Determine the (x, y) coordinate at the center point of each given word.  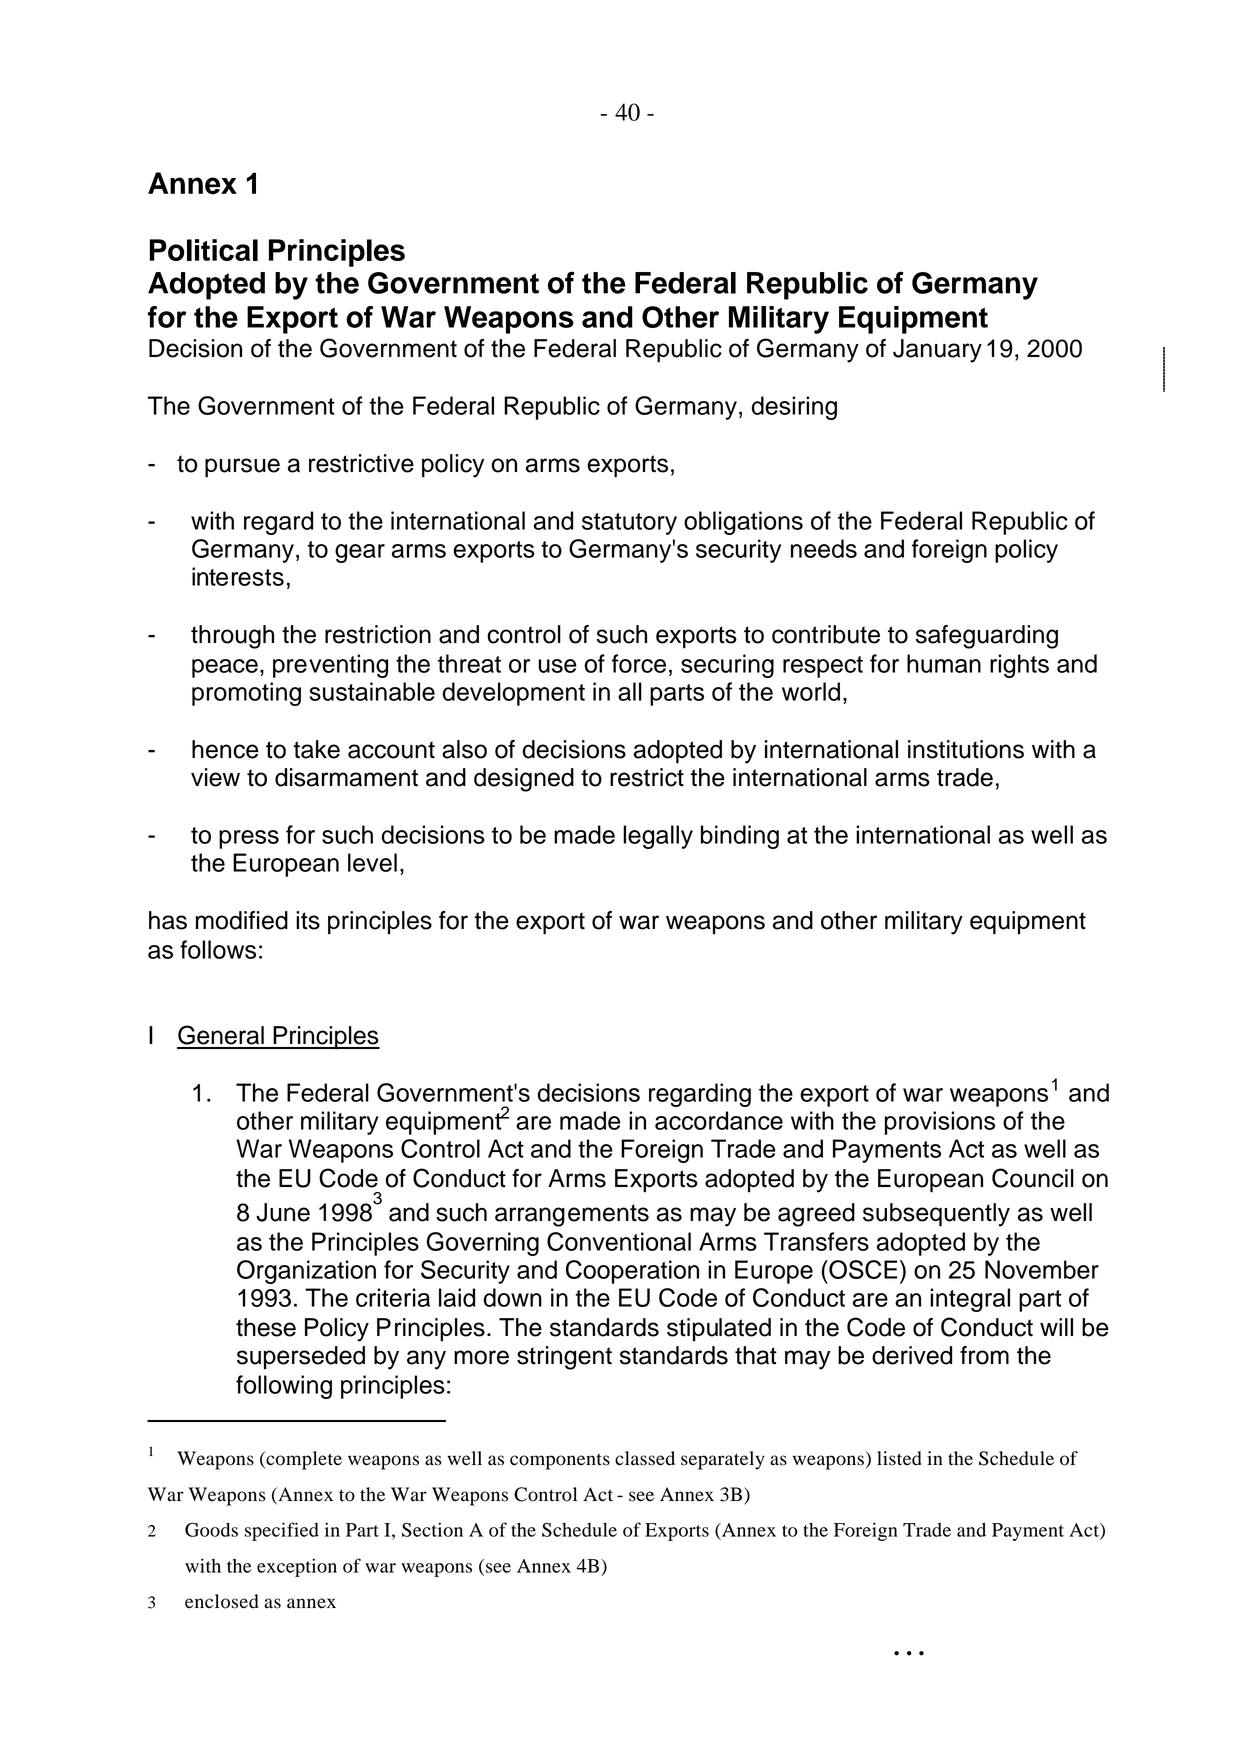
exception (297, 1567)
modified (242, 920)
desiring (794, 408)
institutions (966, 749)
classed (645, 1458)
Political (204, 250)
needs (824, 548)
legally (658, 837)
